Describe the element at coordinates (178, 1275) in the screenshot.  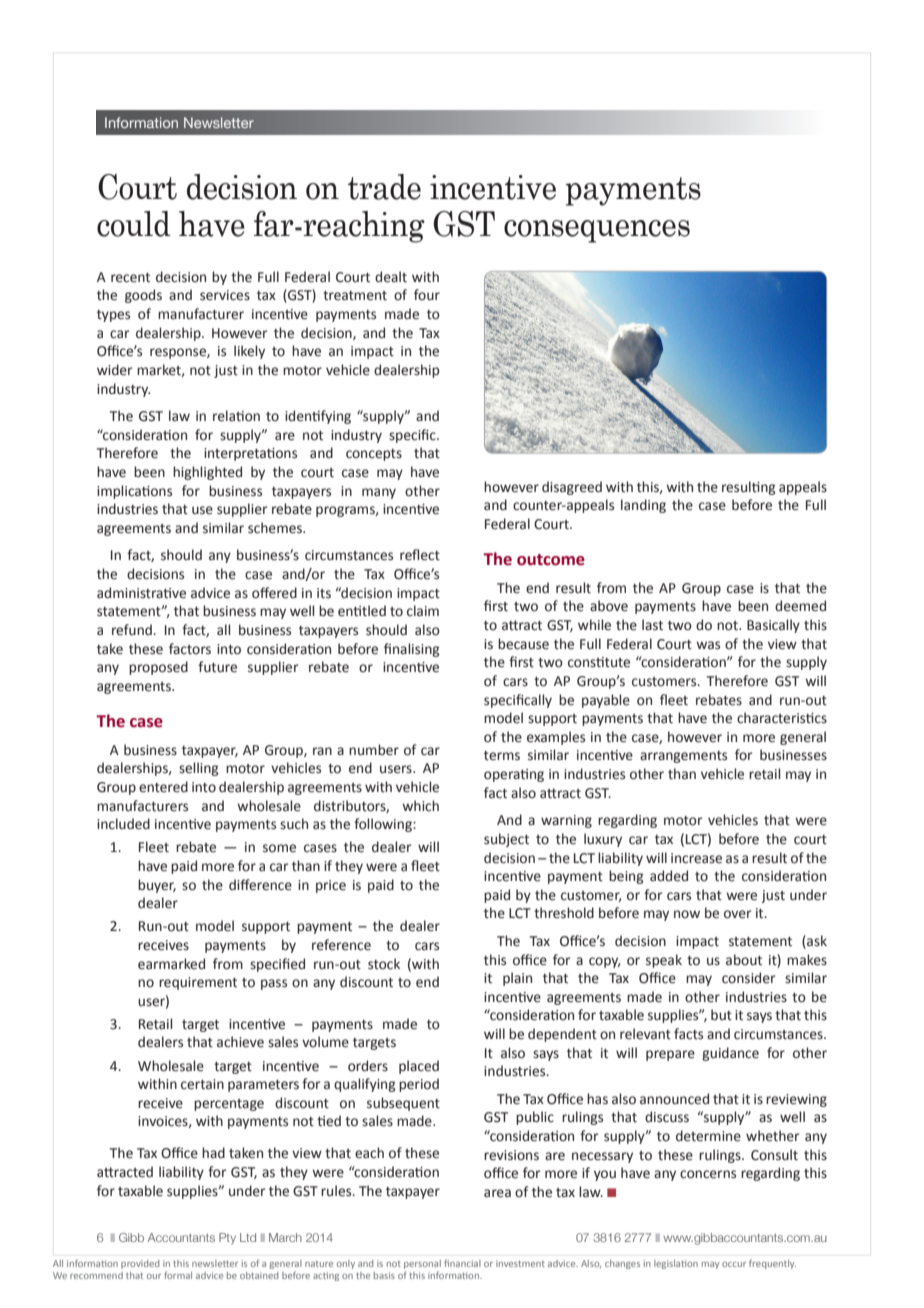
I see `formal` at that location.
